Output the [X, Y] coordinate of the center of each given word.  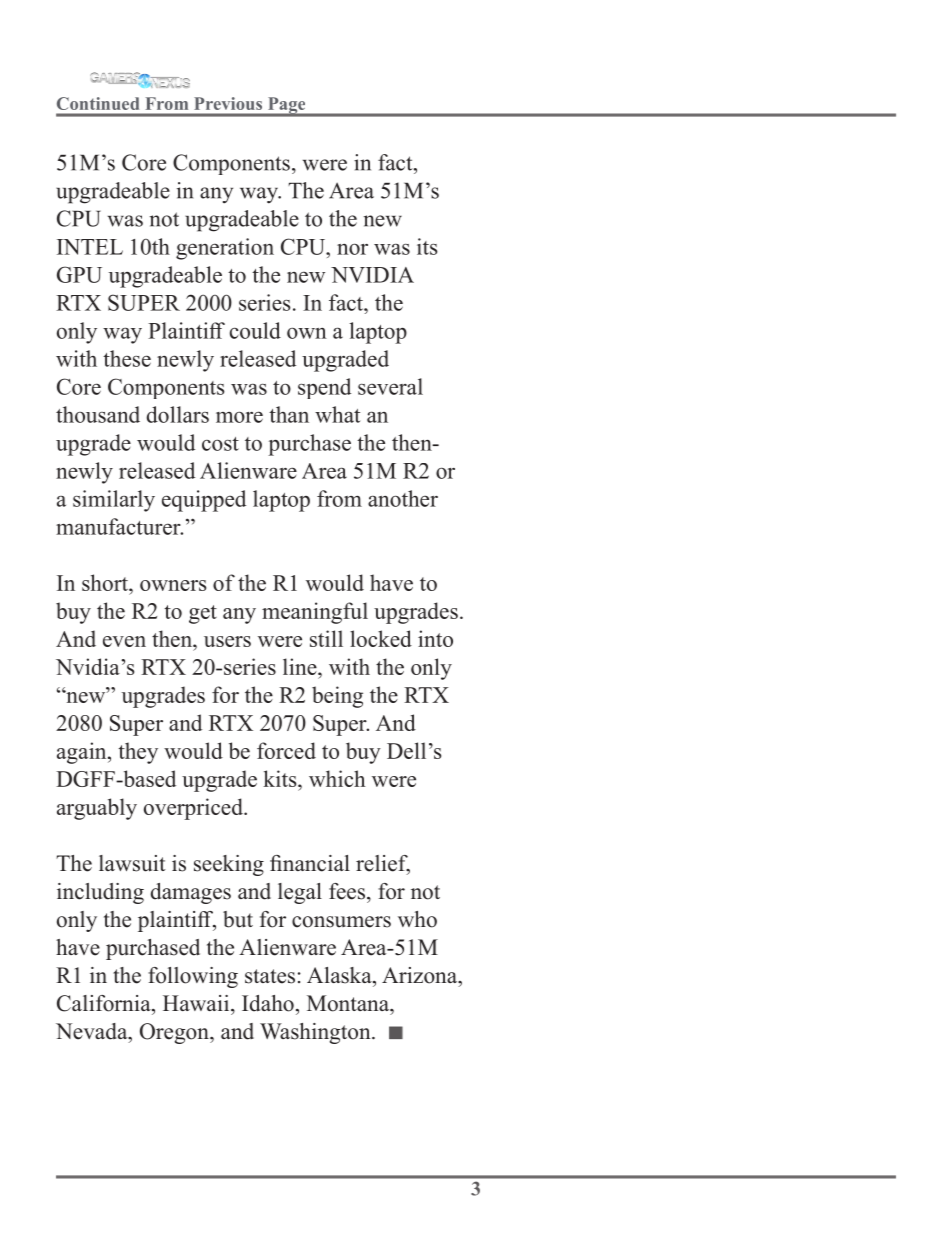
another [403, 498]
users [227, 641]
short [106, 582]
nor [352, 249]
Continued [98, 103]
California [105, 1003]
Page [286, 106]
